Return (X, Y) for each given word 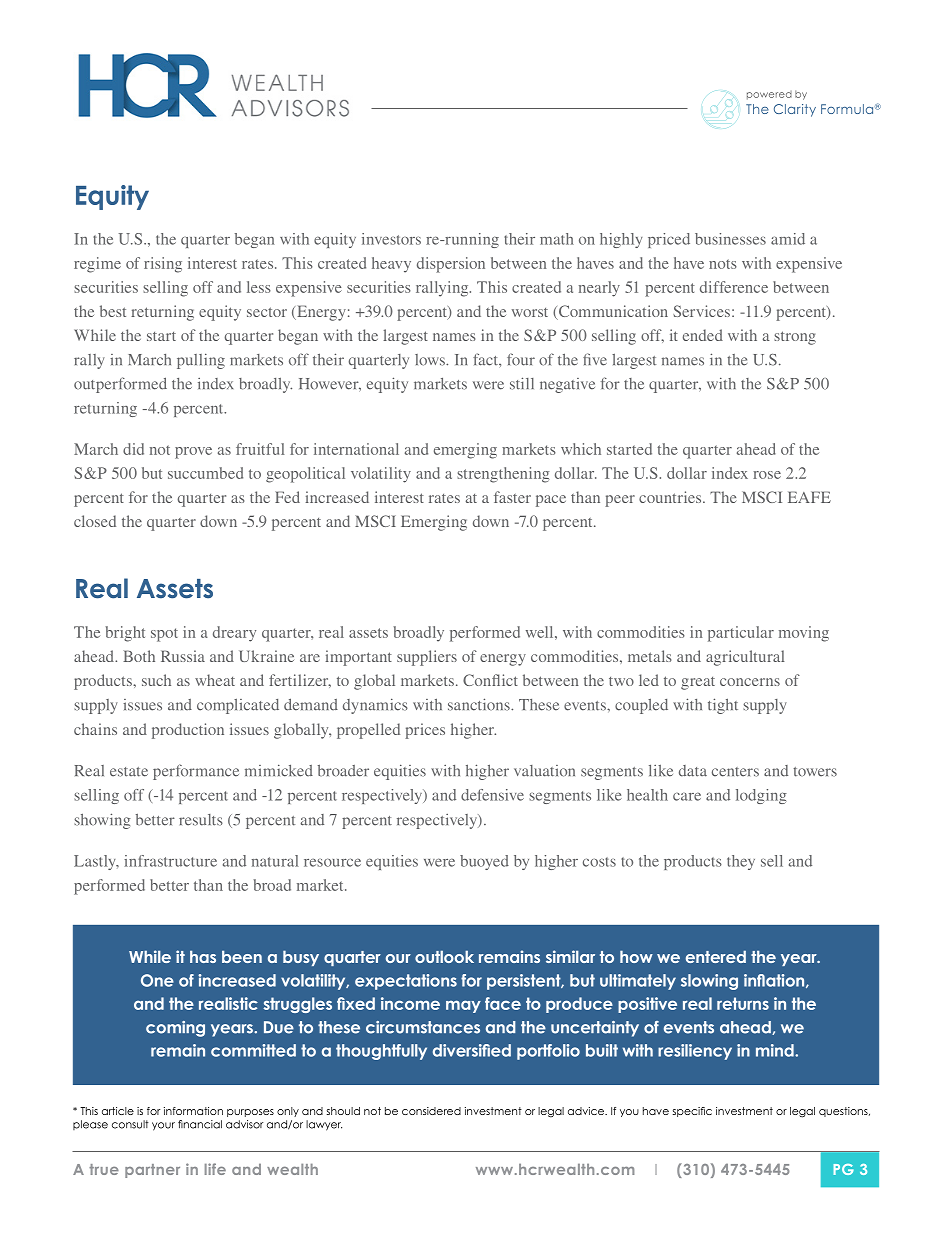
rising (163, 265)
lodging (761, 796)
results (201, 820)
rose (767, 475)
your (163, 1126)
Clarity (795, 110)
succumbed (205, 473)
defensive (492, 795)
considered (431, 1111)
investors (391, 239)
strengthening (503, 475)
